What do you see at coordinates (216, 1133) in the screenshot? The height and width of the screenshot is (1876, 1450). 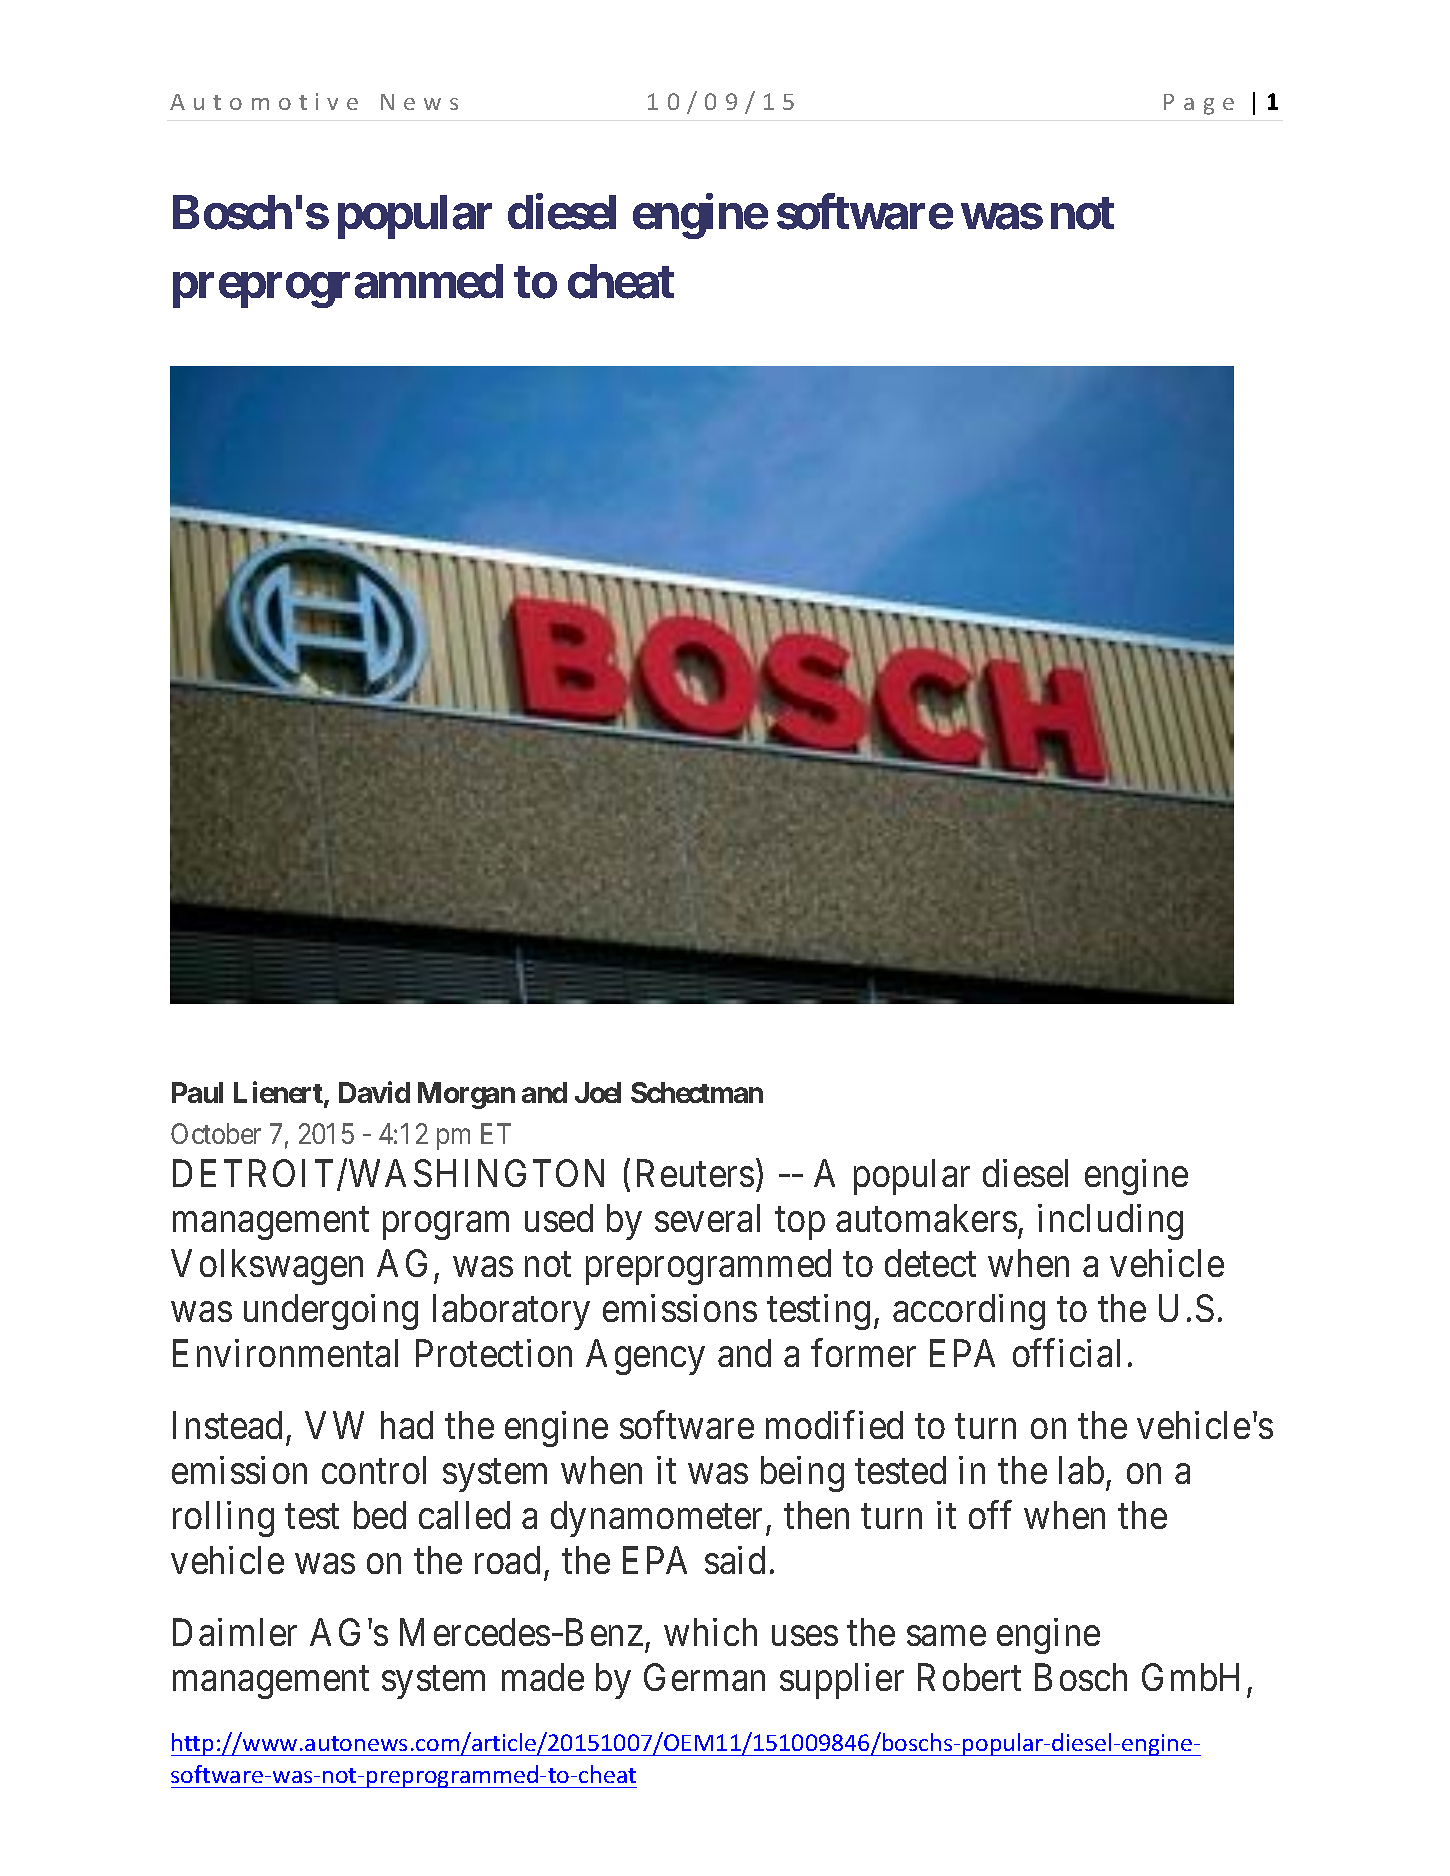 I see `October` at bounding box center [216, 1133].
